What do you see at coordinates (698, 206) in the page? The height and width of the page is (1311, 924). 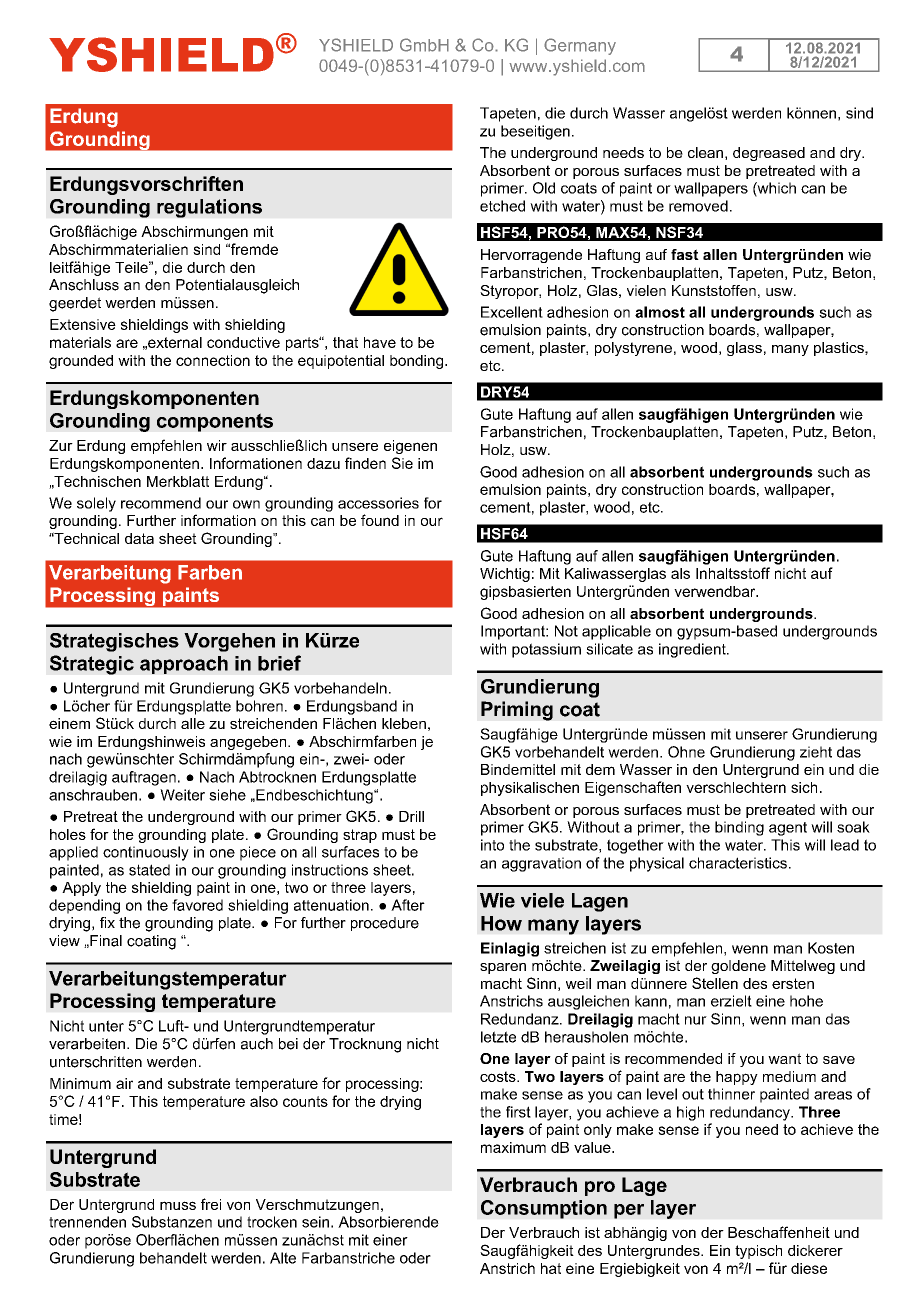 I see `removed` at bounding box center [698, 206].
